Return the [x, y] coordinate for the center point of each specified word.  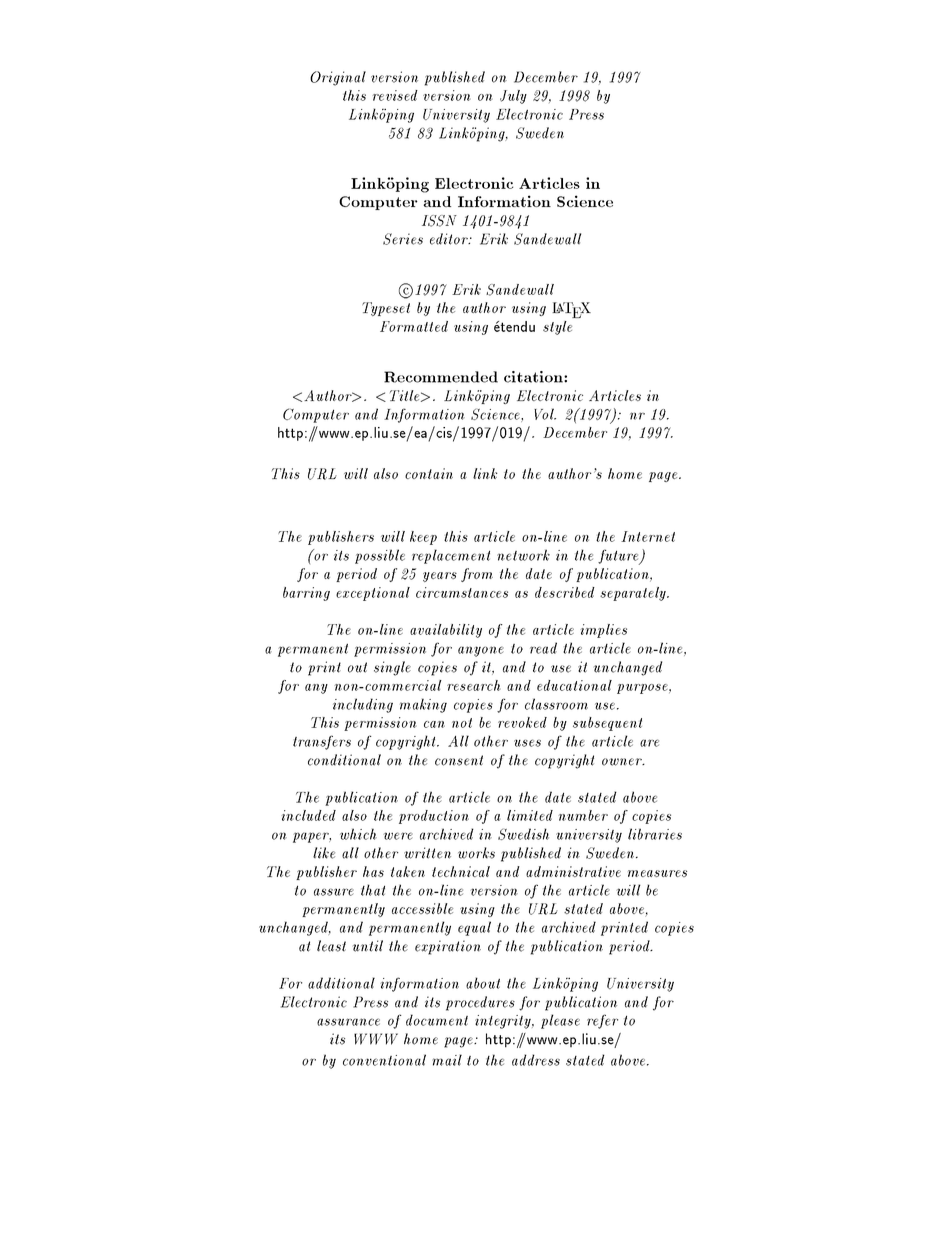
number [583, 815]
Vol [545, 414]
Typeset [386, 309]
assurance [348, 1022]
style [557, 328]
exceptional [373, 594]
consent [459, 760]
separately [634, 594]
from [477, 575]
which [358, 834]
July [513, 97]
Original [338, 78]
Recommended [441, 377]
